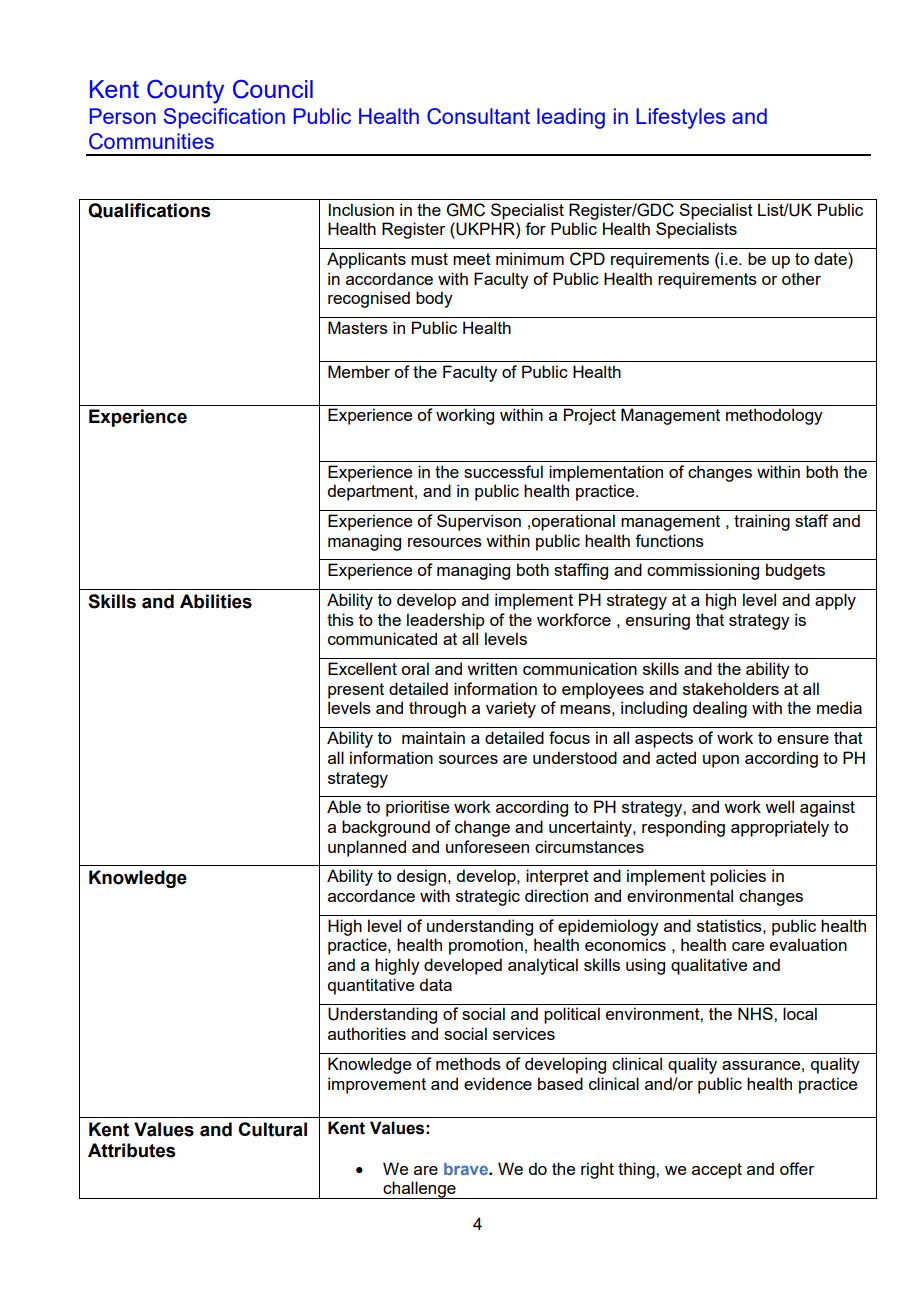 The height and width of the document is (1308, 924). What do you see at coordinates (717, 1171) in the document?
I see `accept` at bounding box center [717, 1171].
